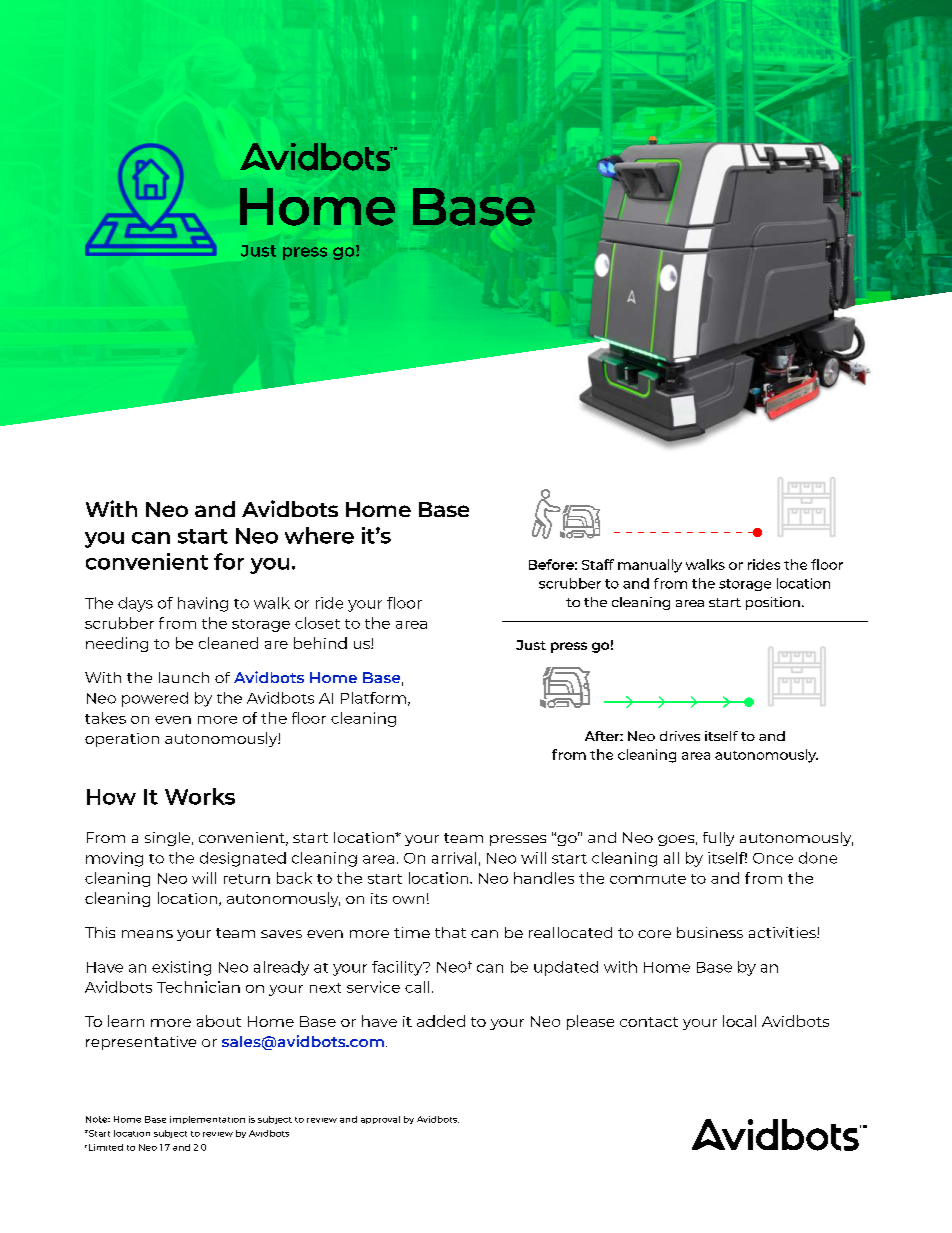 The image size is (952, 1233). I want to click on implementation, so click(207, 1120).
